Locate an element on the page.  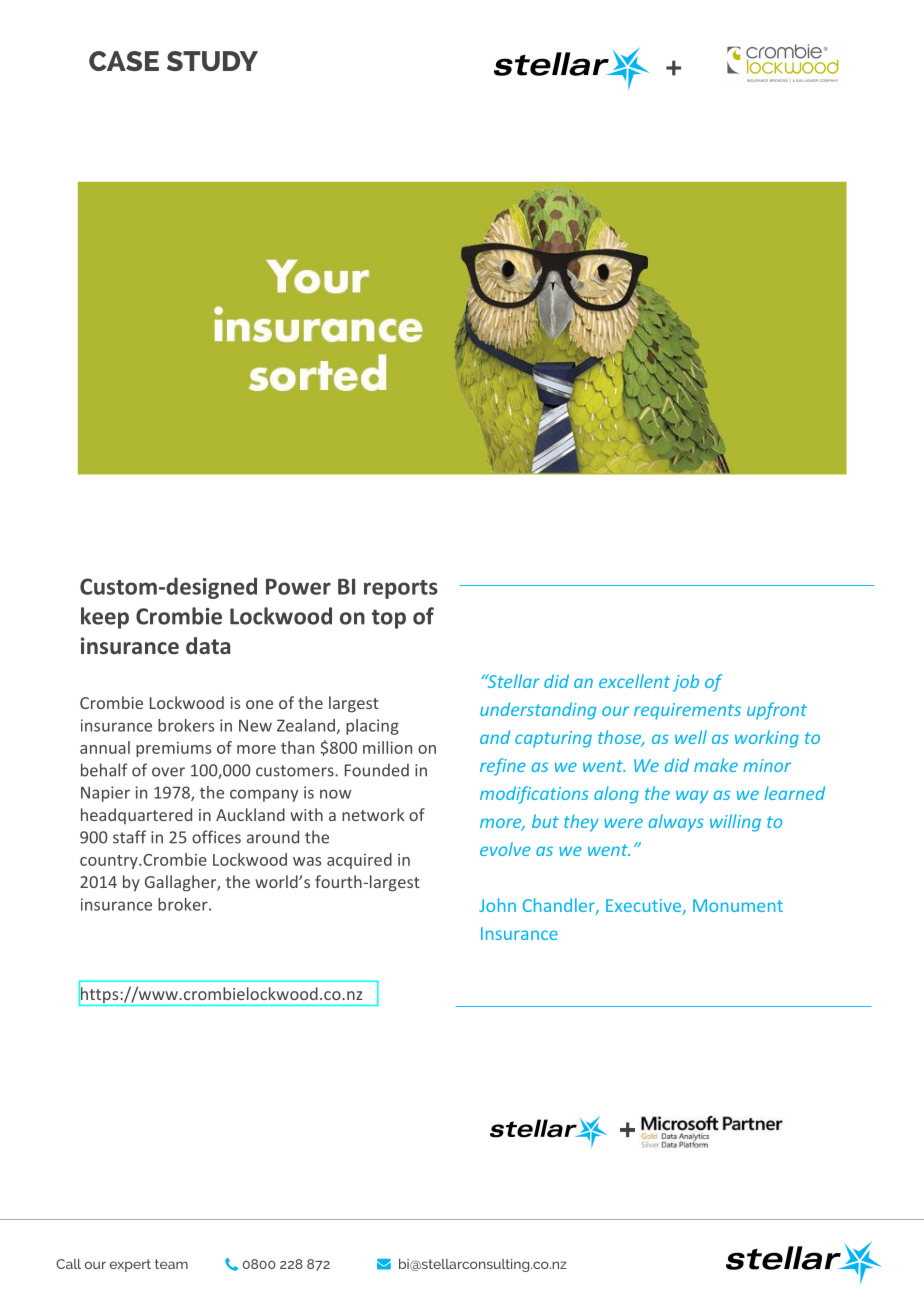
team is located at coordinates (171, 1264).
